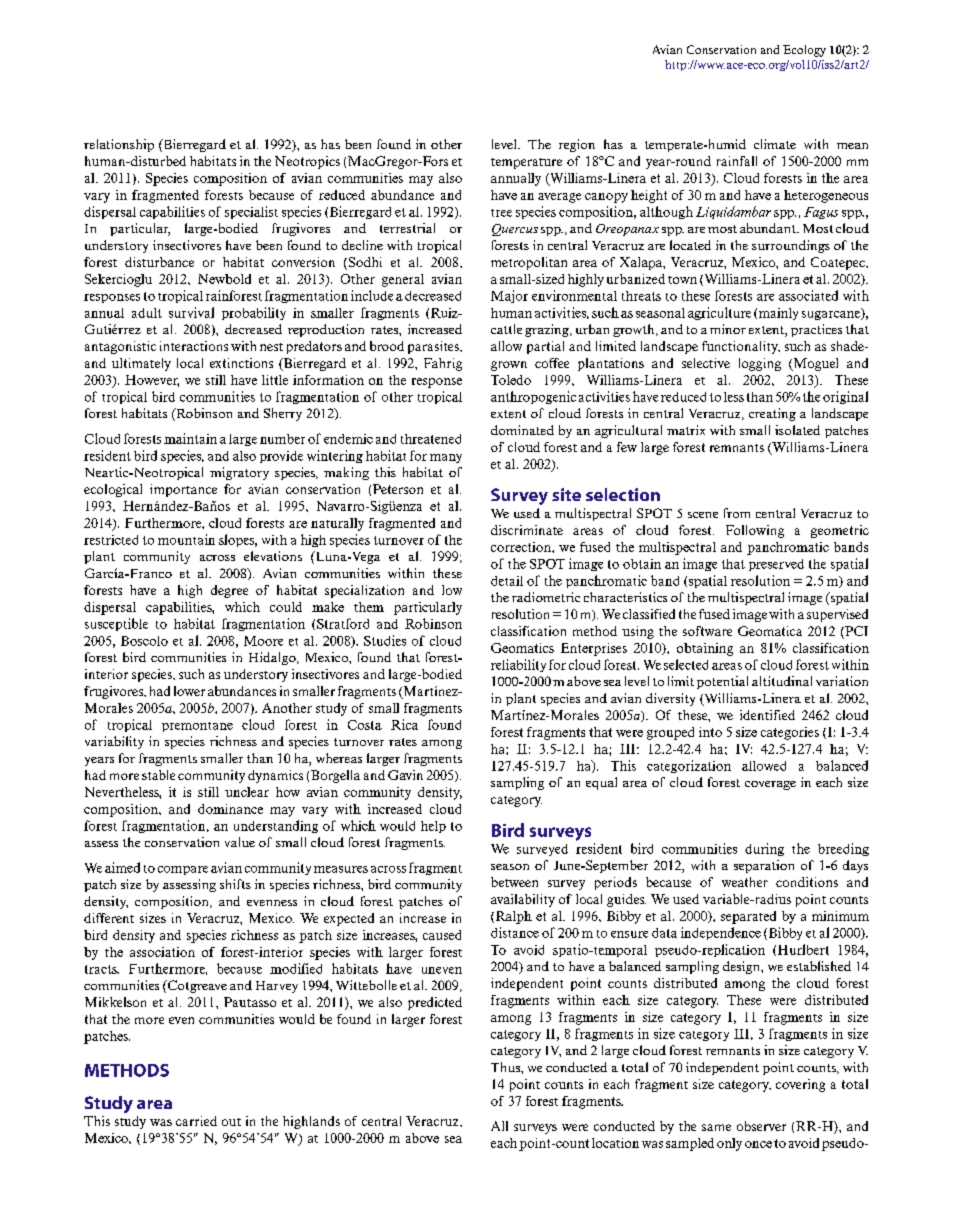 This page has width=953, height=1232. Describe the element at coordinates (761, 1126) in the page. I see `observer` at that location.
